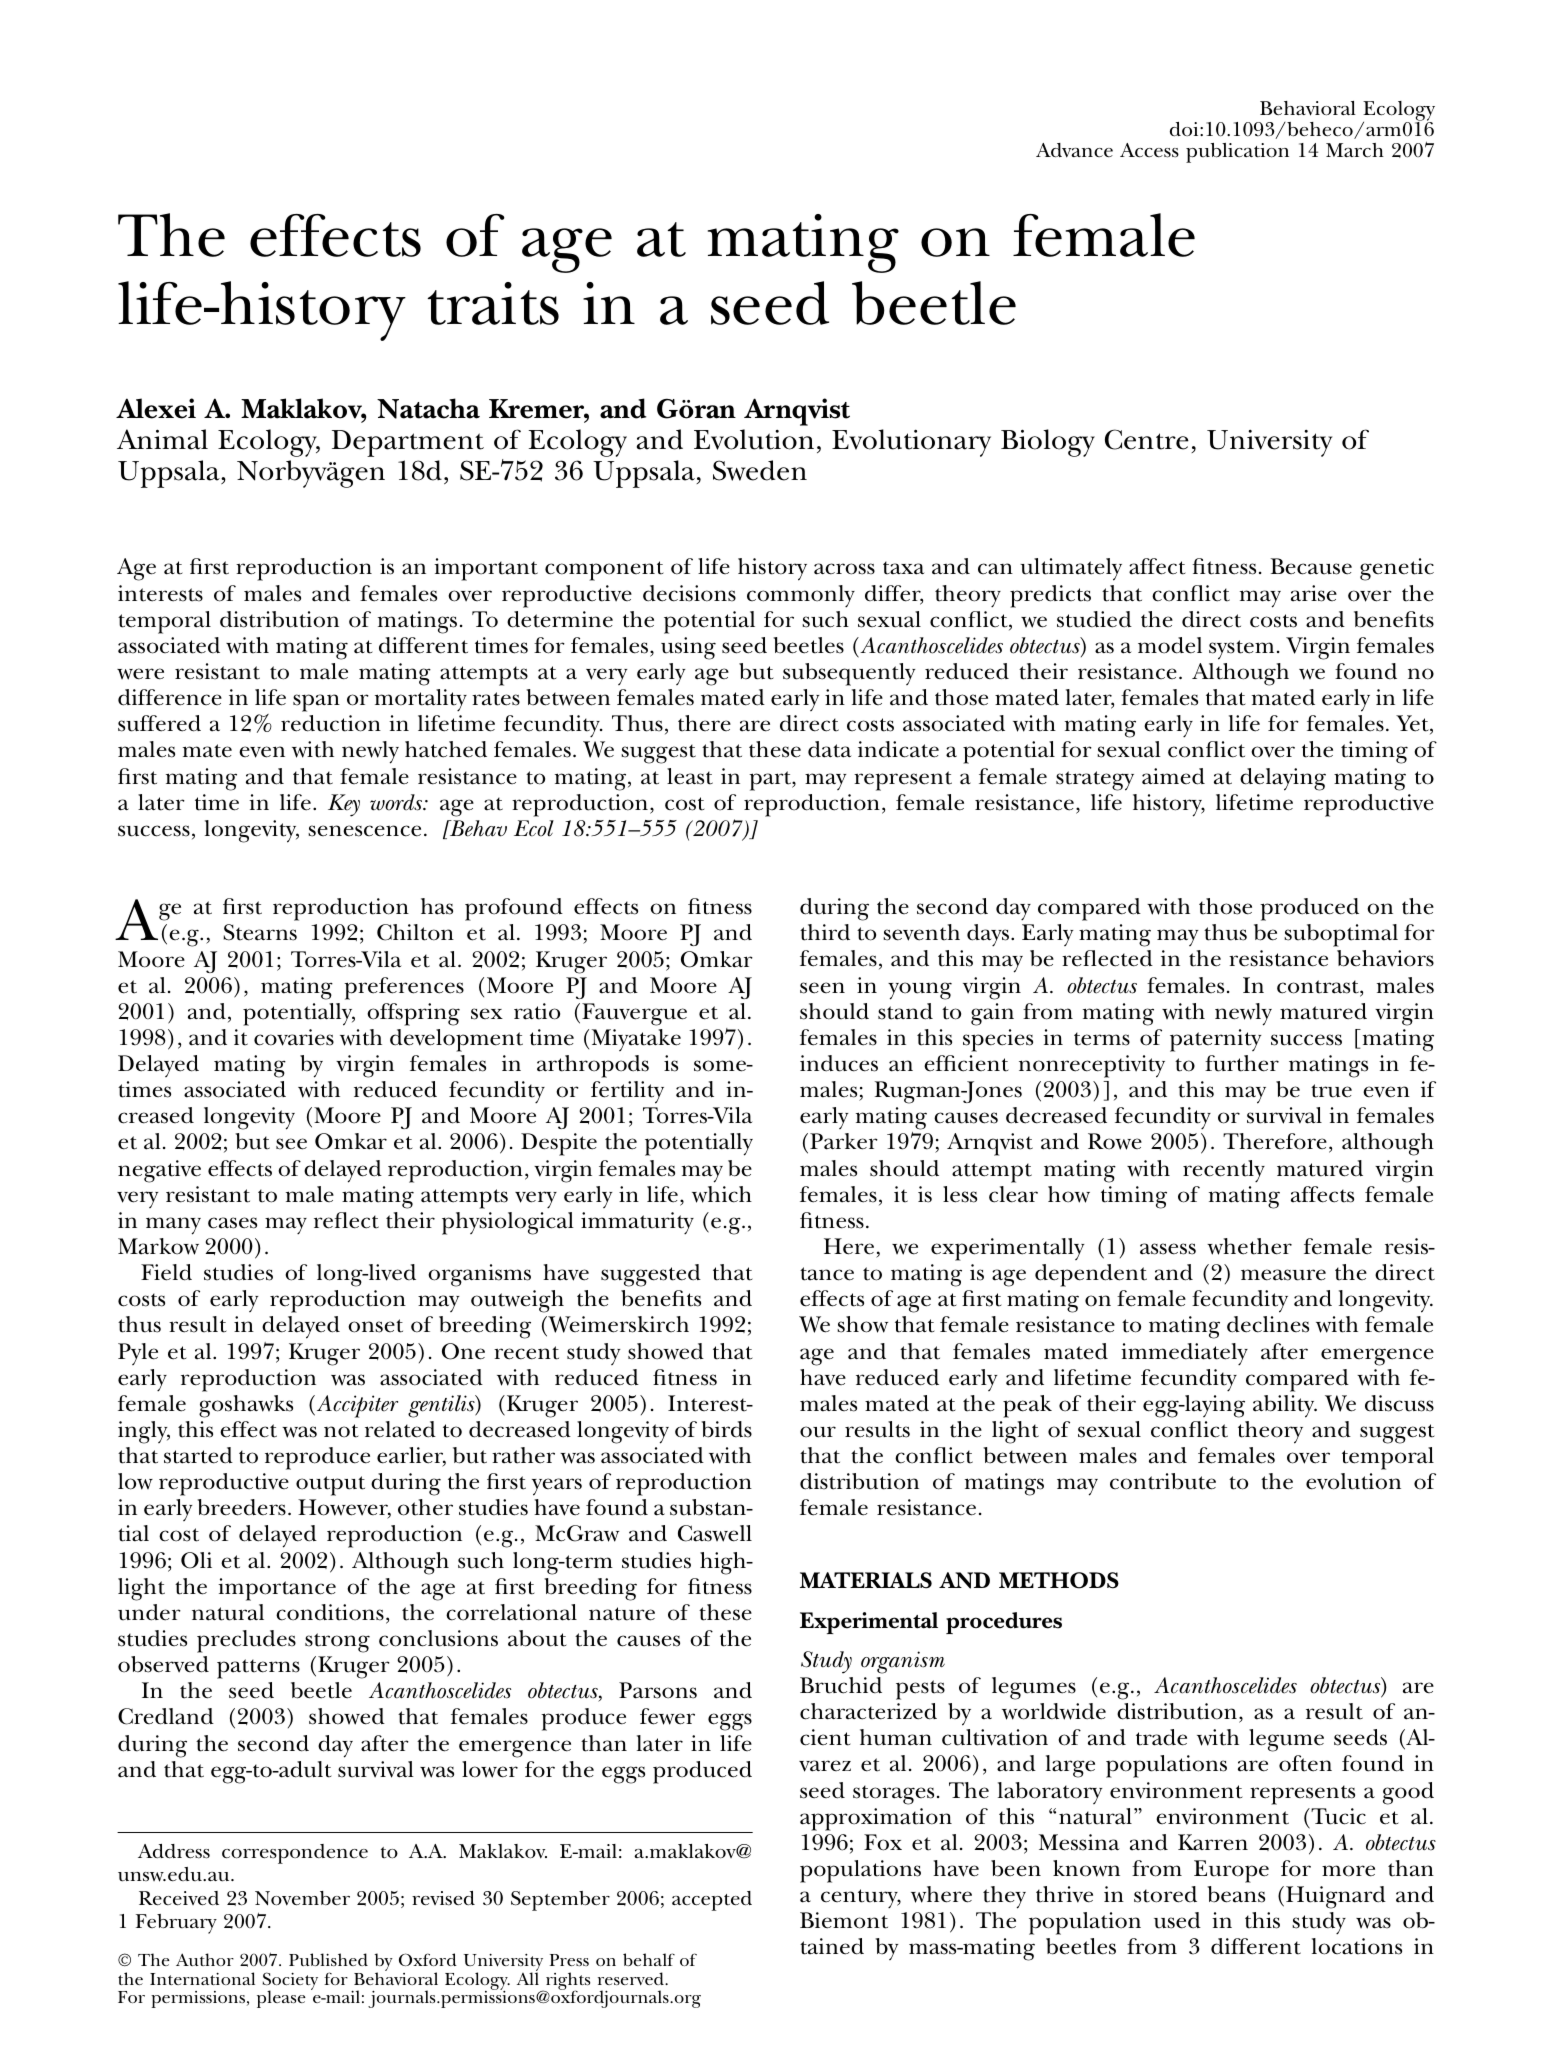  Describe the element at coordinates (715, 1533) in the screenshot. I see `Caswell` at that location.
